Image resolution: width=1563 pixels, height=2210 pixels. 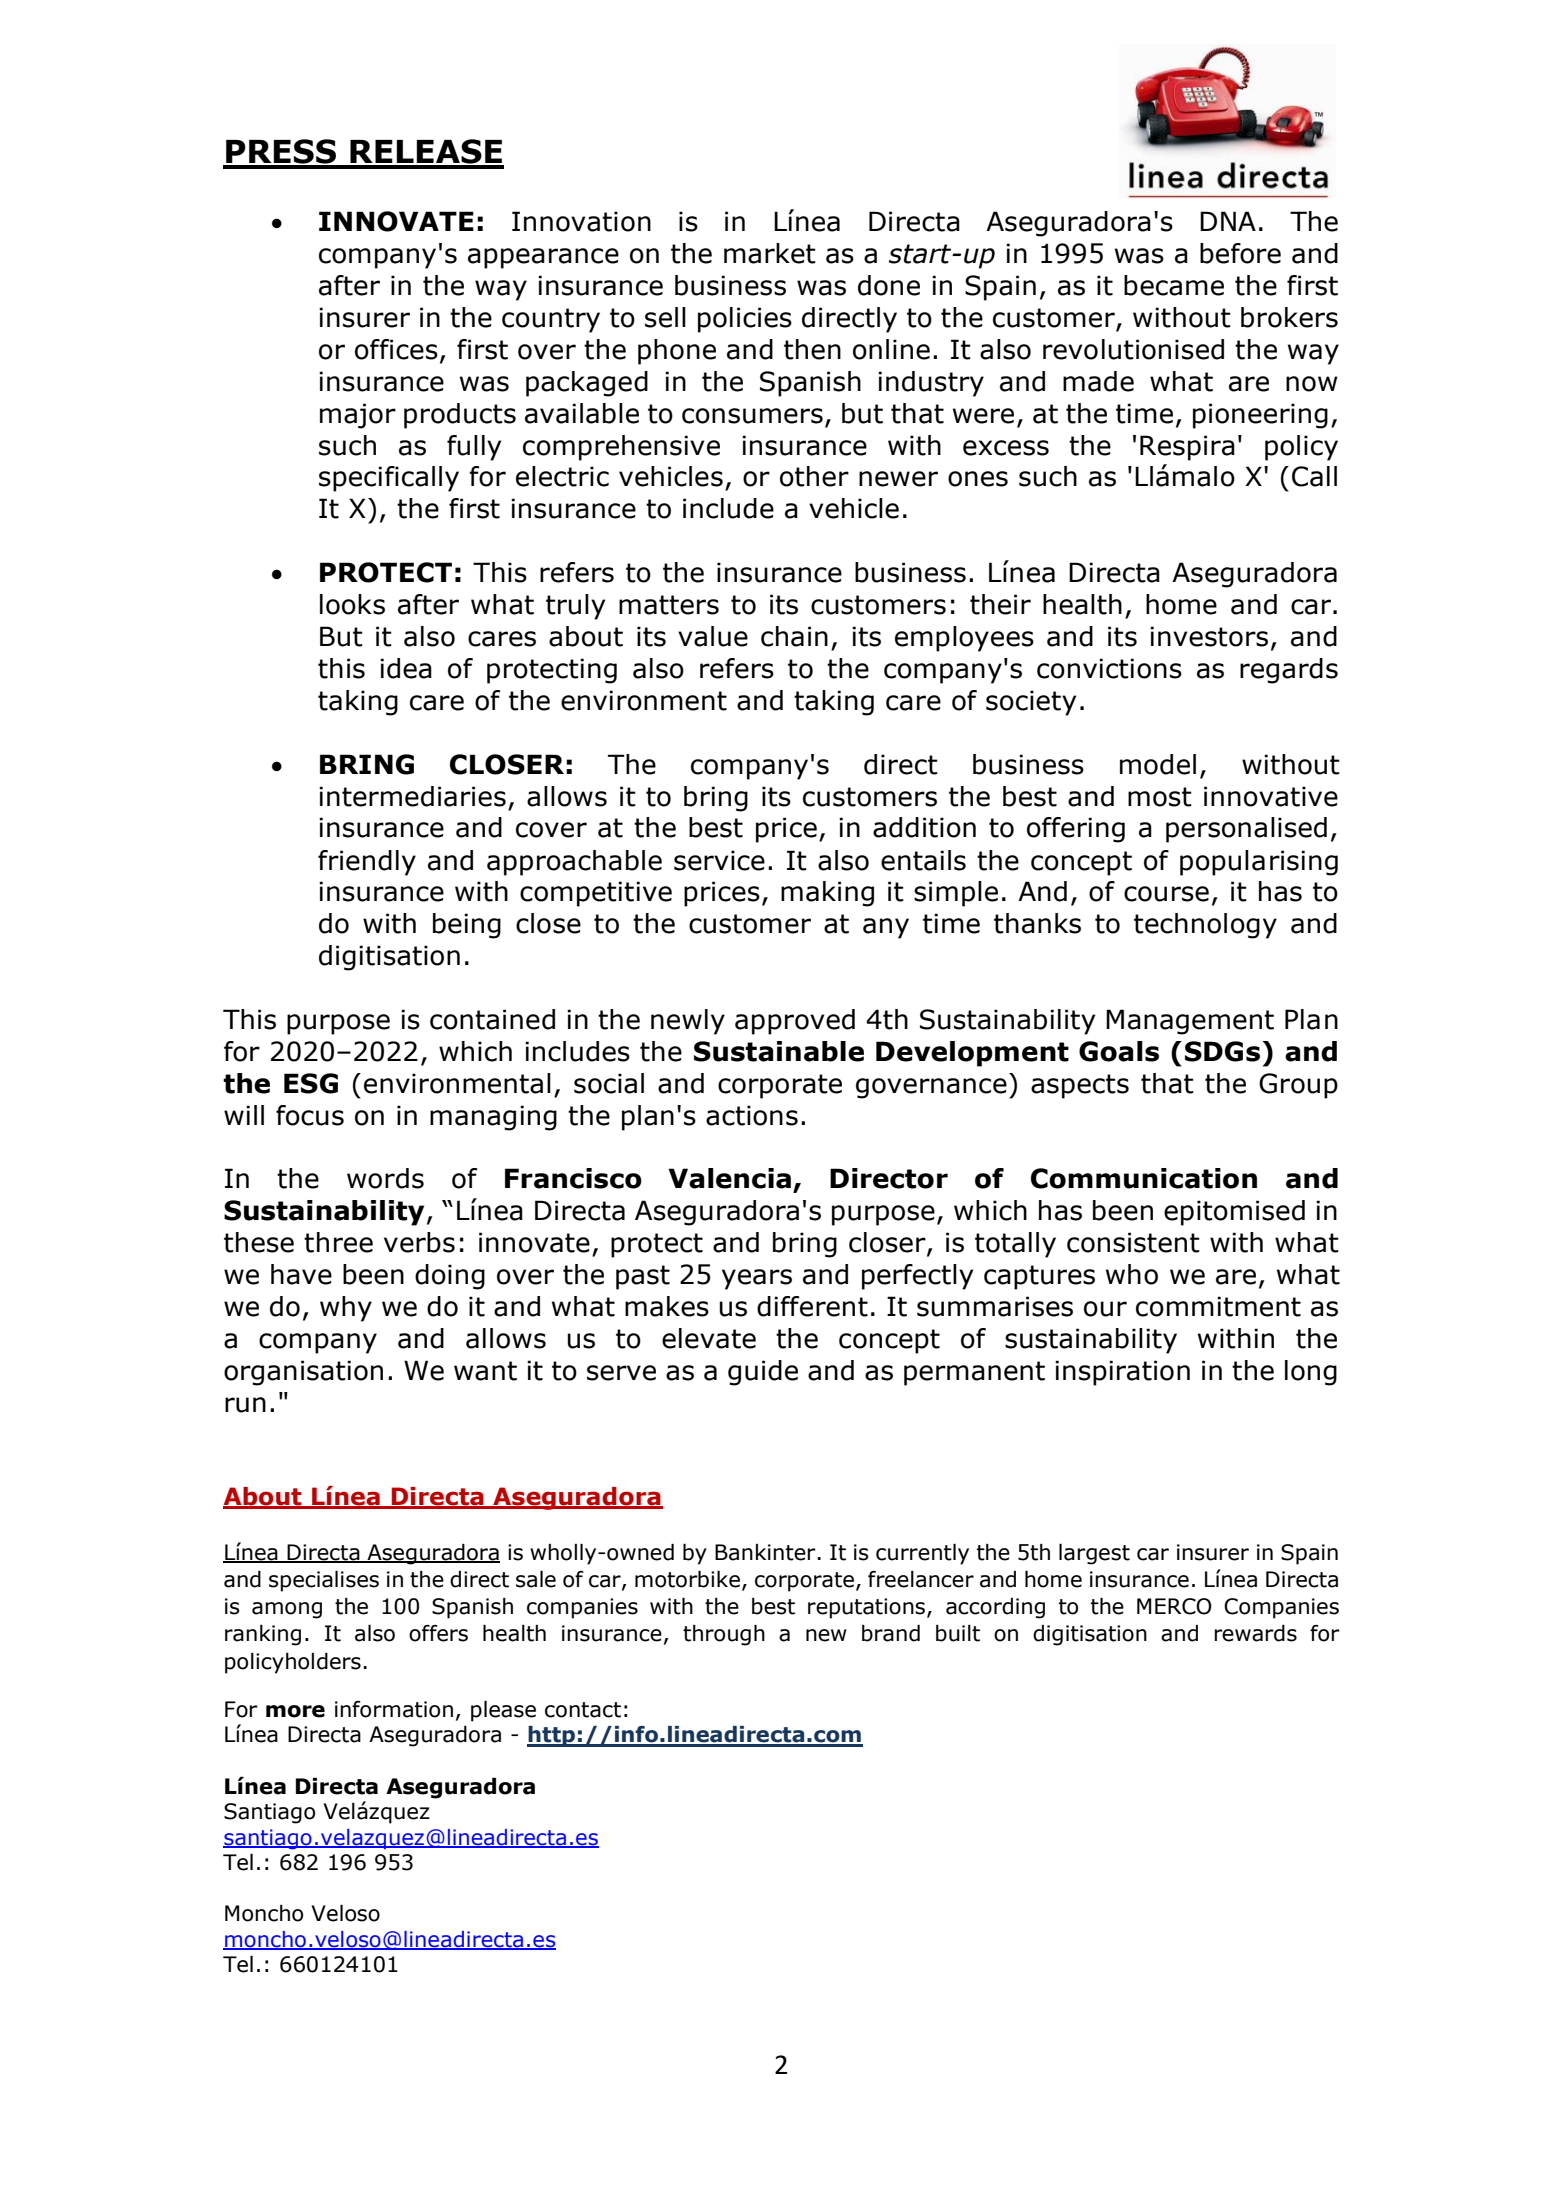 I want to click on offices, so click(x=396, y=349).
